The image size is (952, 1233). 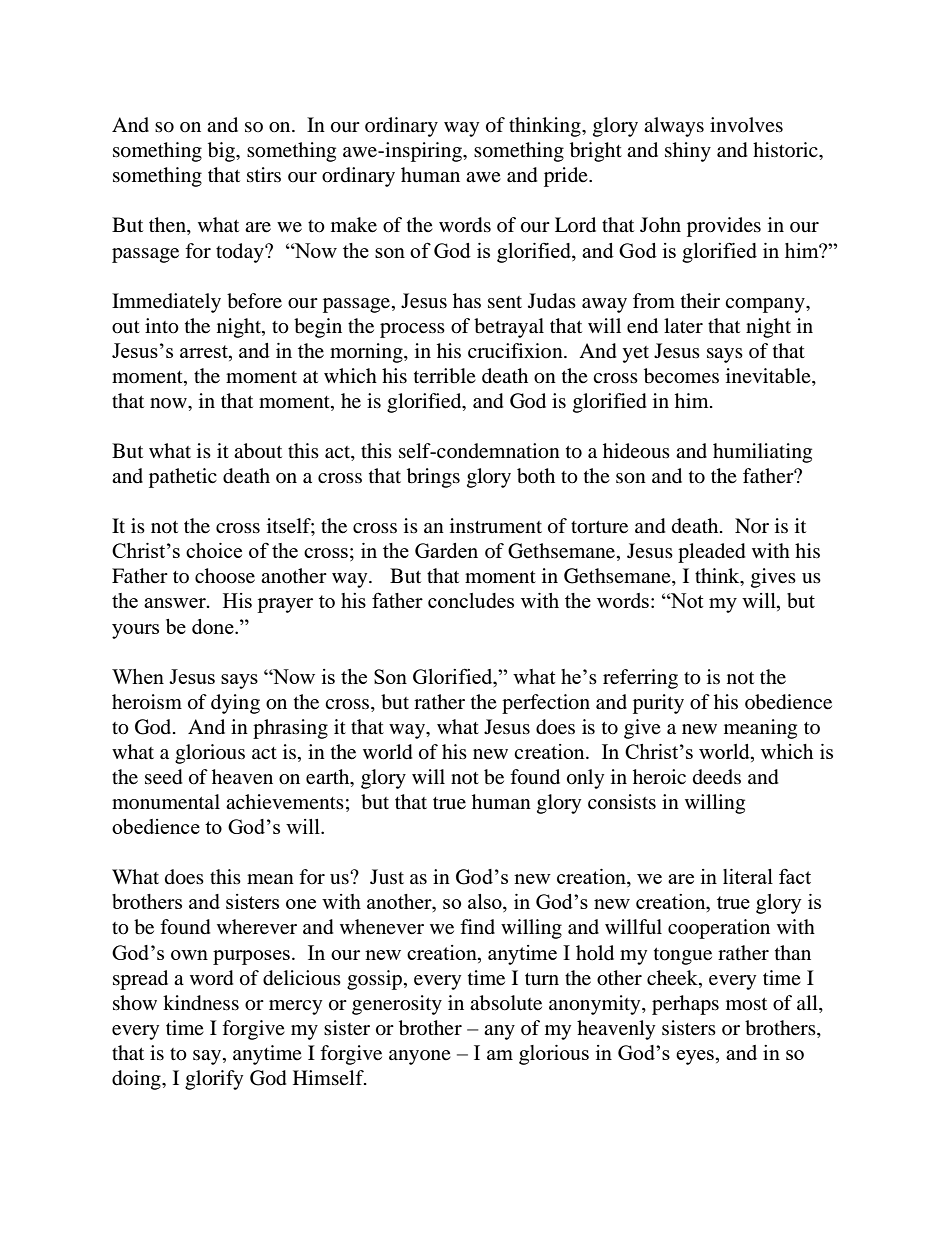 I want to click on inevitable, so click(x=769, y=377).
